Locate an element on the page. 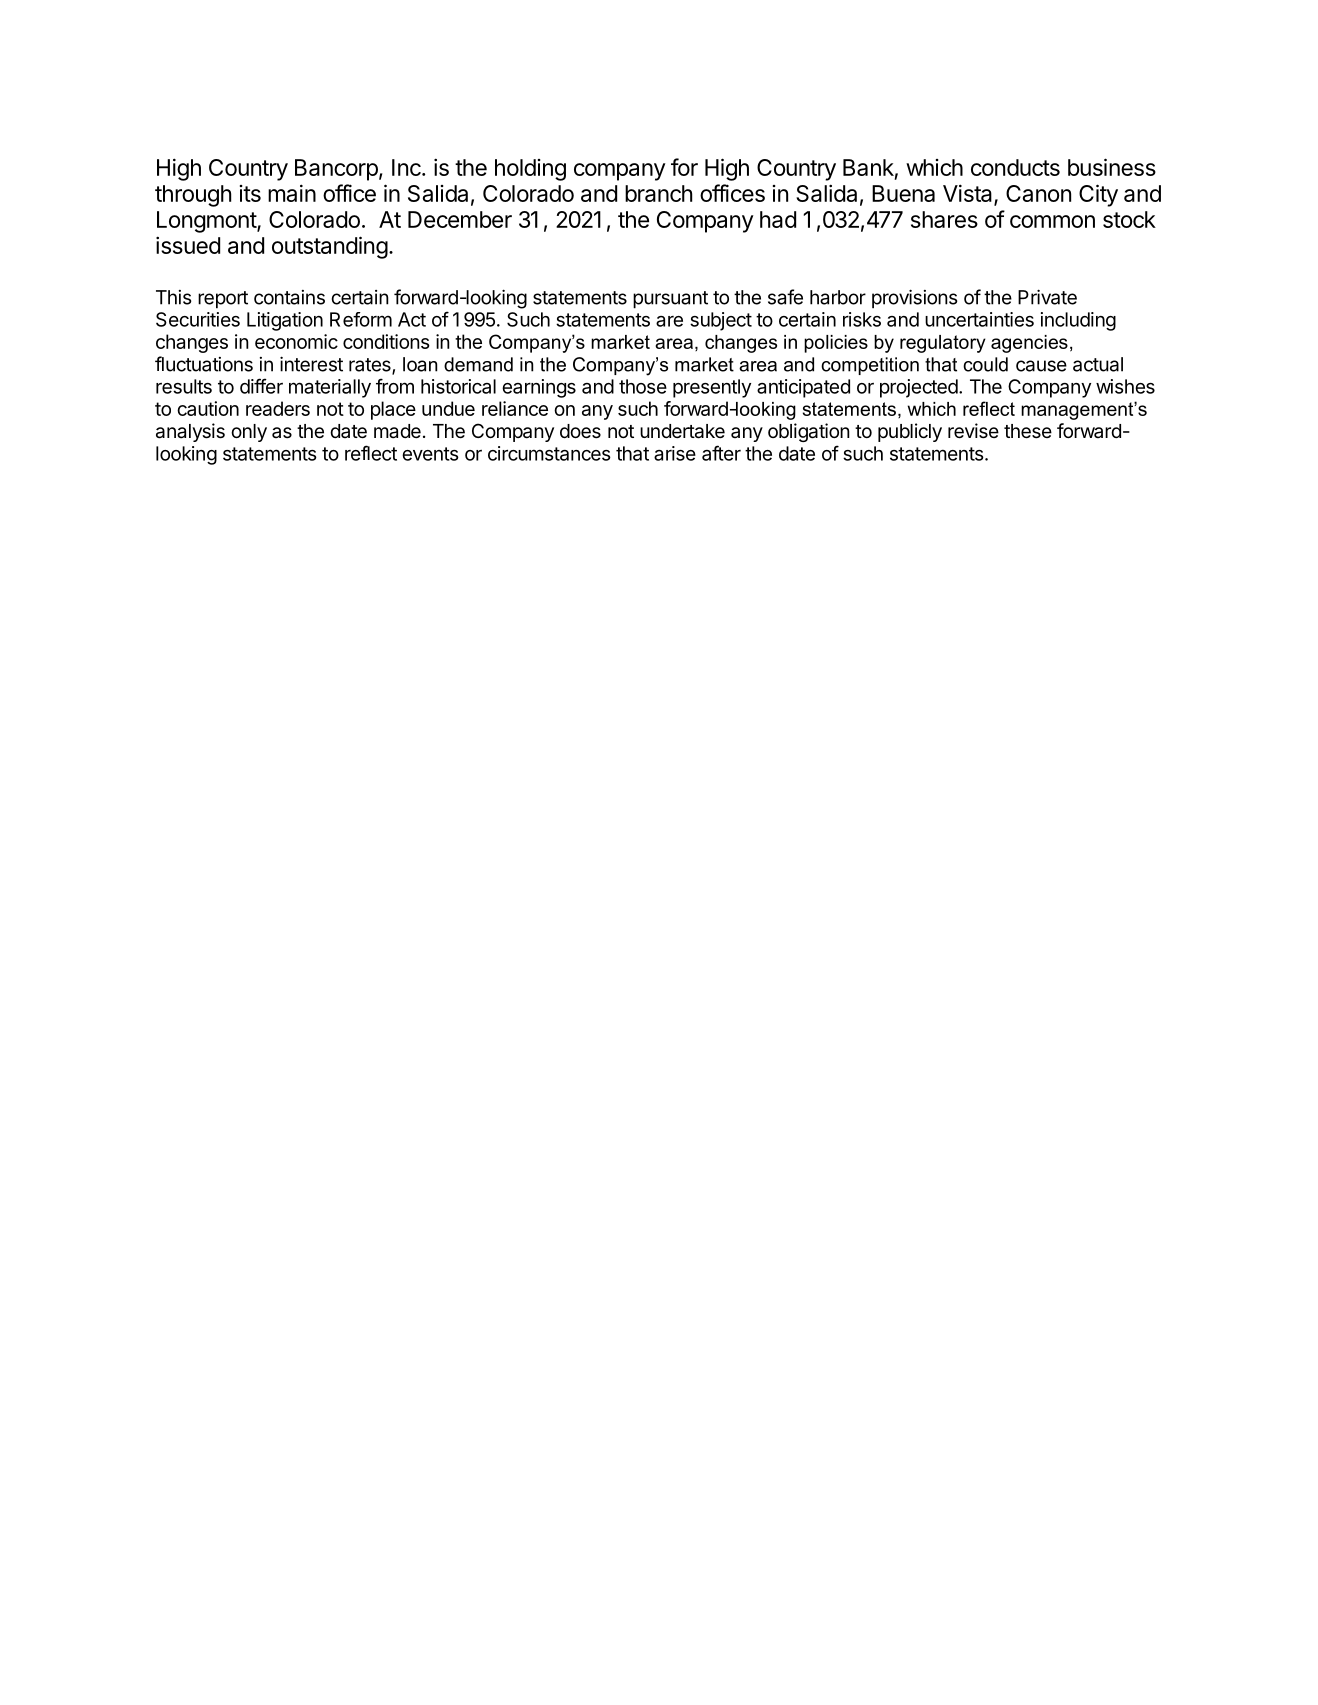  only is located at coordinates (249, 433).
